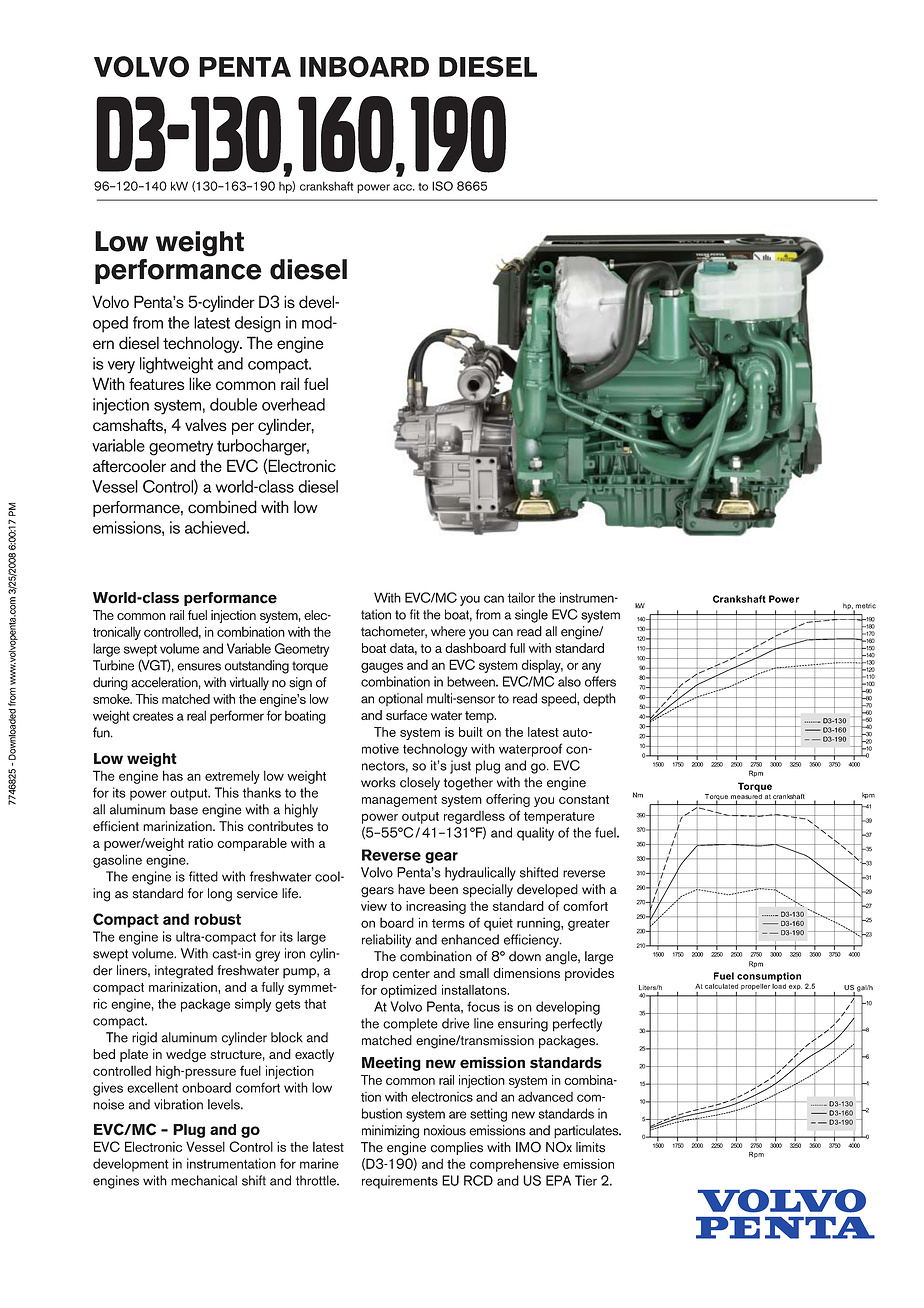  Describe the element at coordinates (521, 597) in the image. I see `tailor` at that location.
